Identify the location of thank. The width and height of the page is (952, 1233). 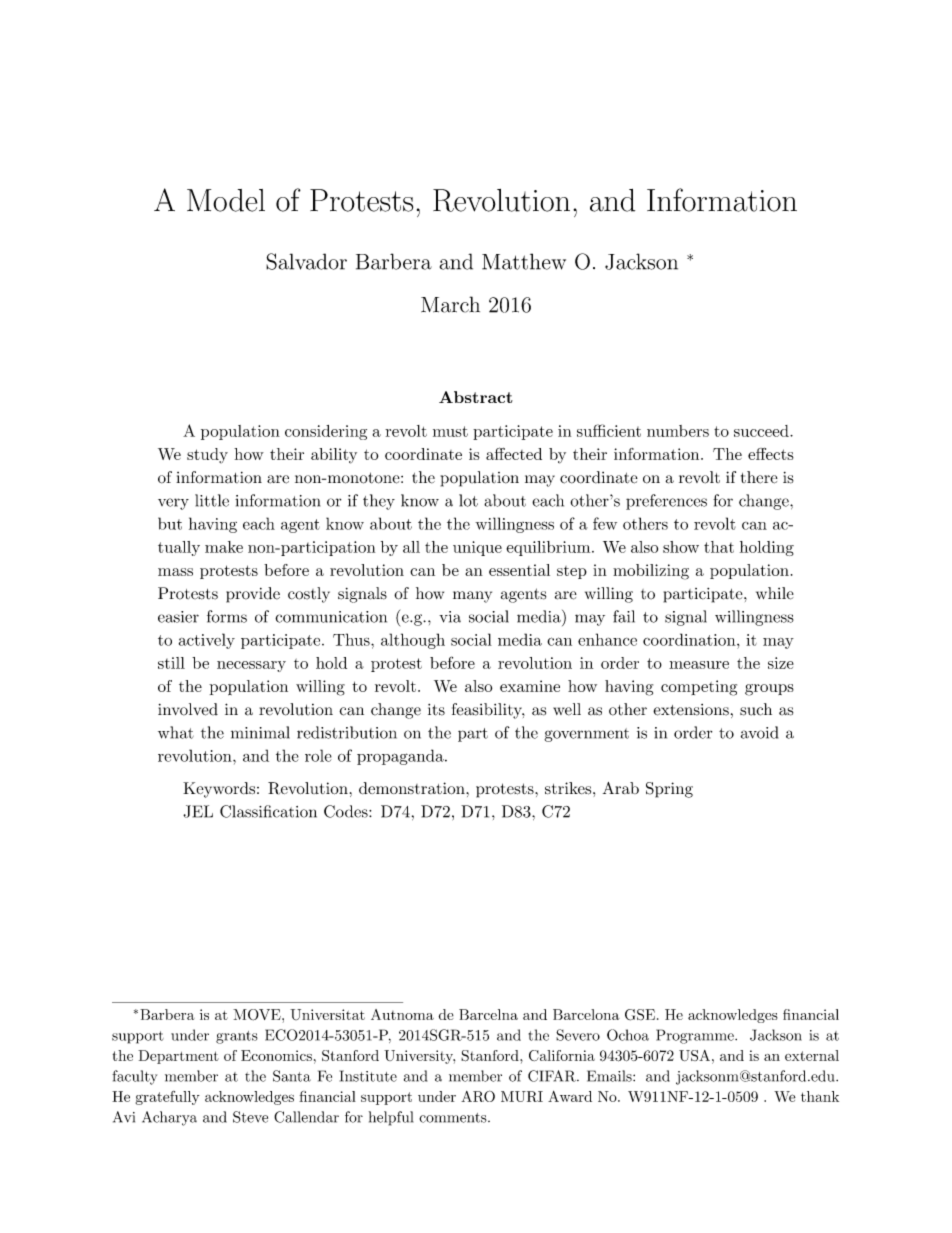
(820, 1096).
